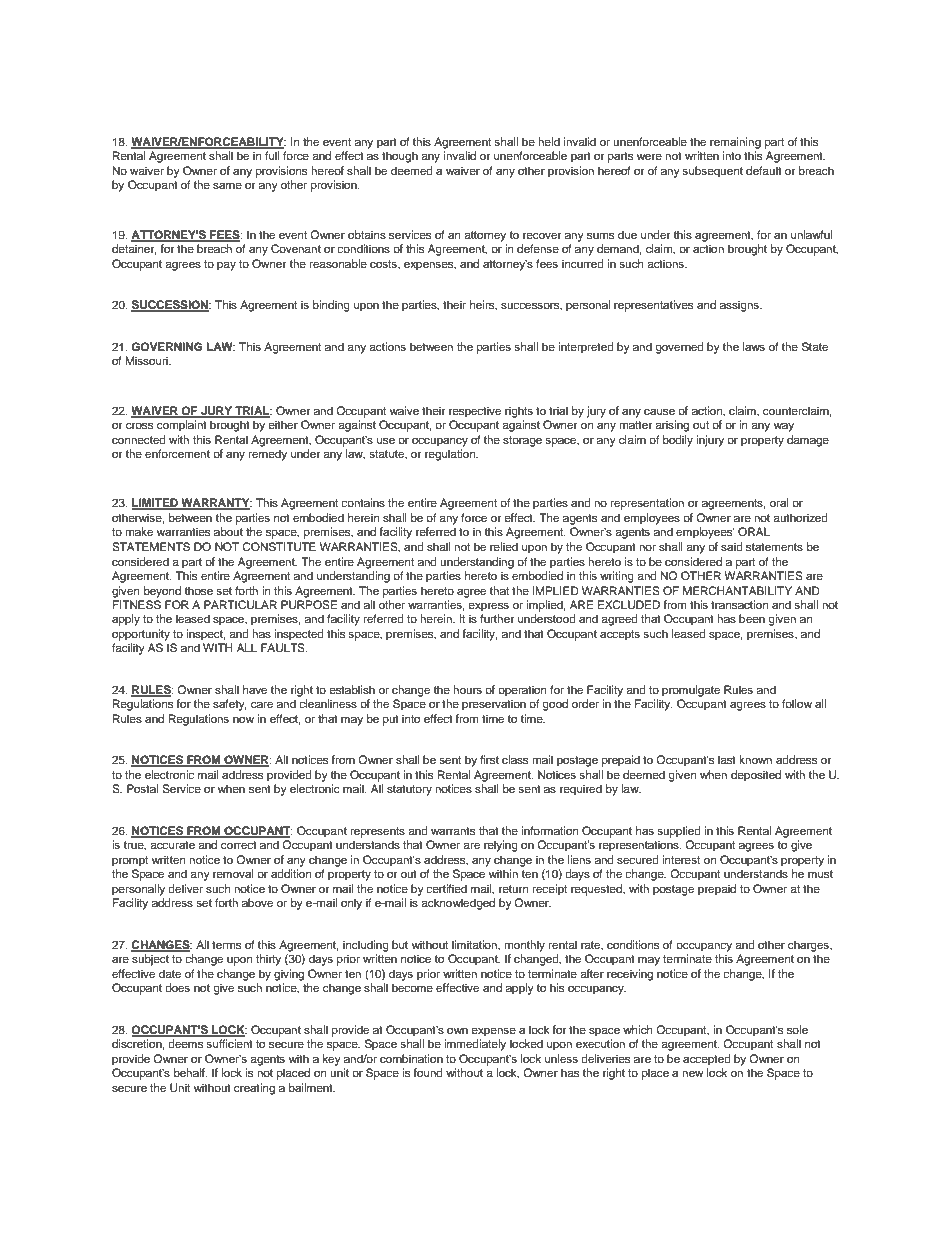  I want to click on removal, so click(233, 873).
